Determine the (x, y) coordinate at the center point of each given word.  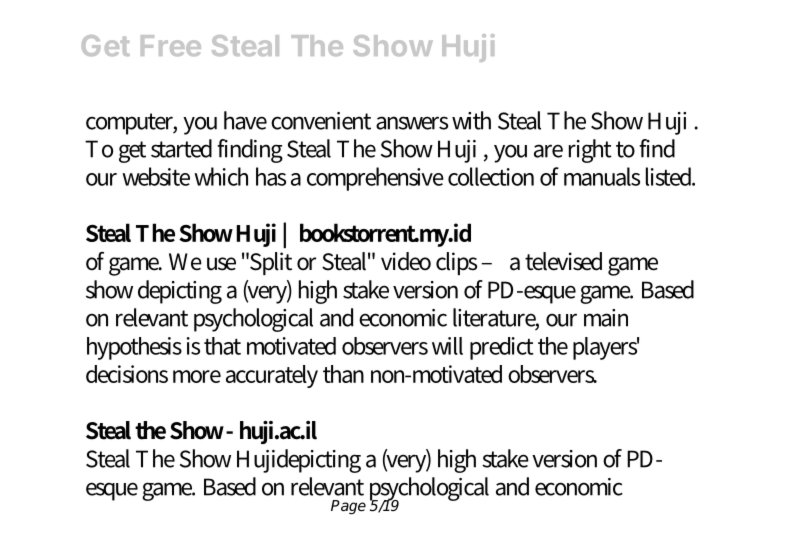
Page (348, 507)
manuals (602, 176)
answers (412, 123)
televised (563, 261)
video (406, 261)
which (221, 176)
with (471, 120)
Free (171, 45)
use (221, 264)
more (197, 376)
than (343, 374)
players (606, 348)
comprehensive (375, 179)
